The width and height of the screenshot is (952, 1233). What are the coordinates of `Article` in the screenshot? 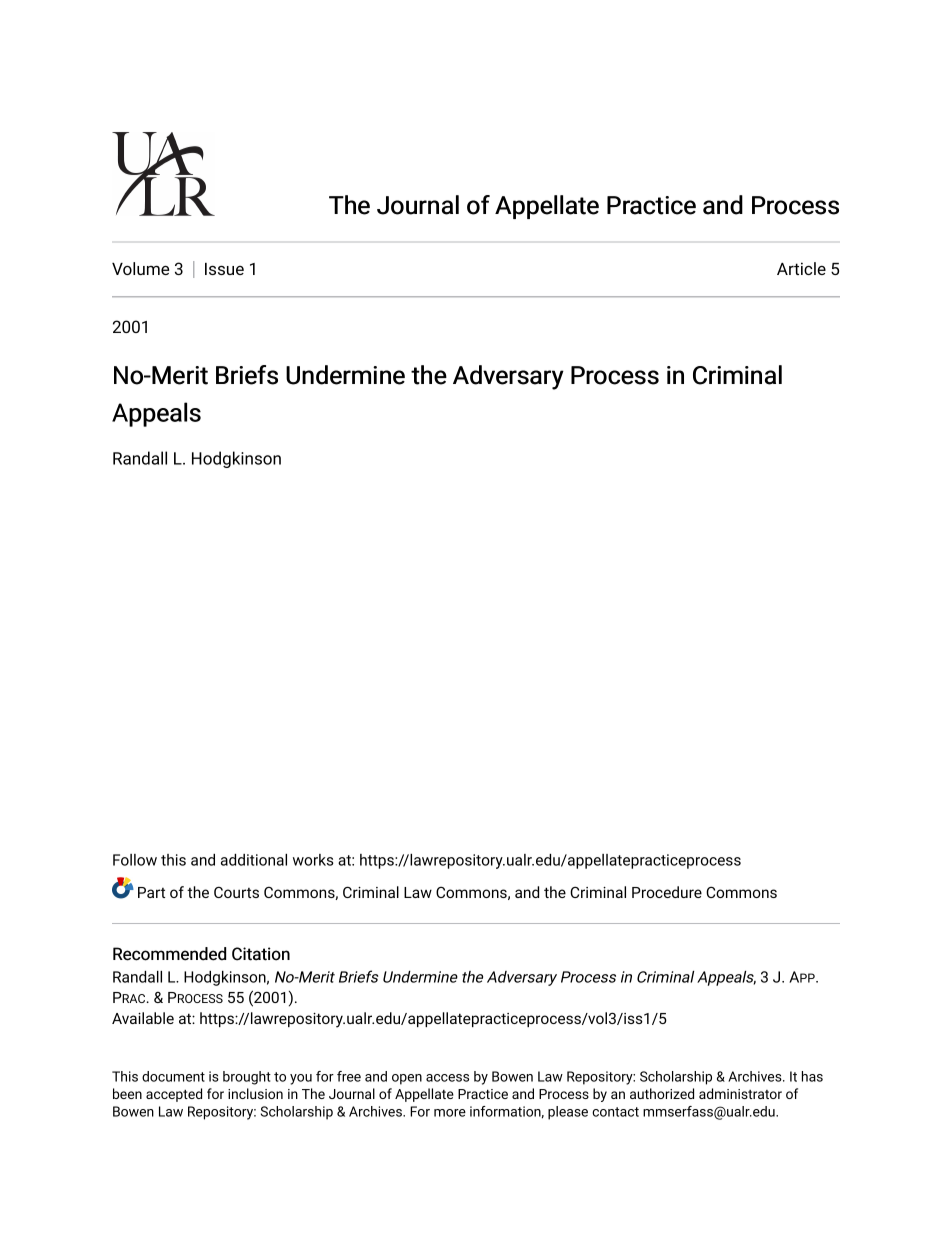 It's located at (801, 268).
